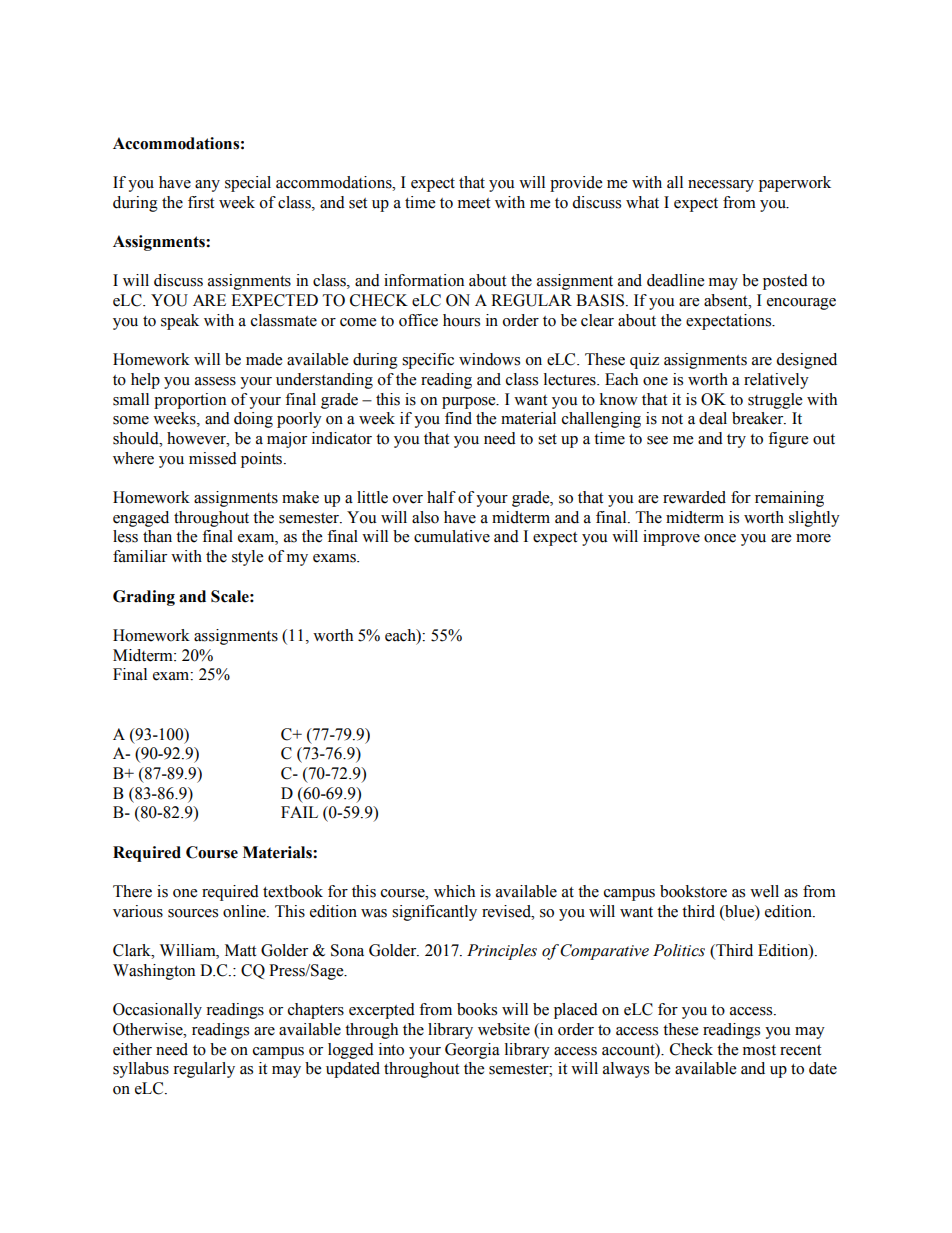 This image has width=952, height=1233. I want to click on missed, so click(213, 458).
